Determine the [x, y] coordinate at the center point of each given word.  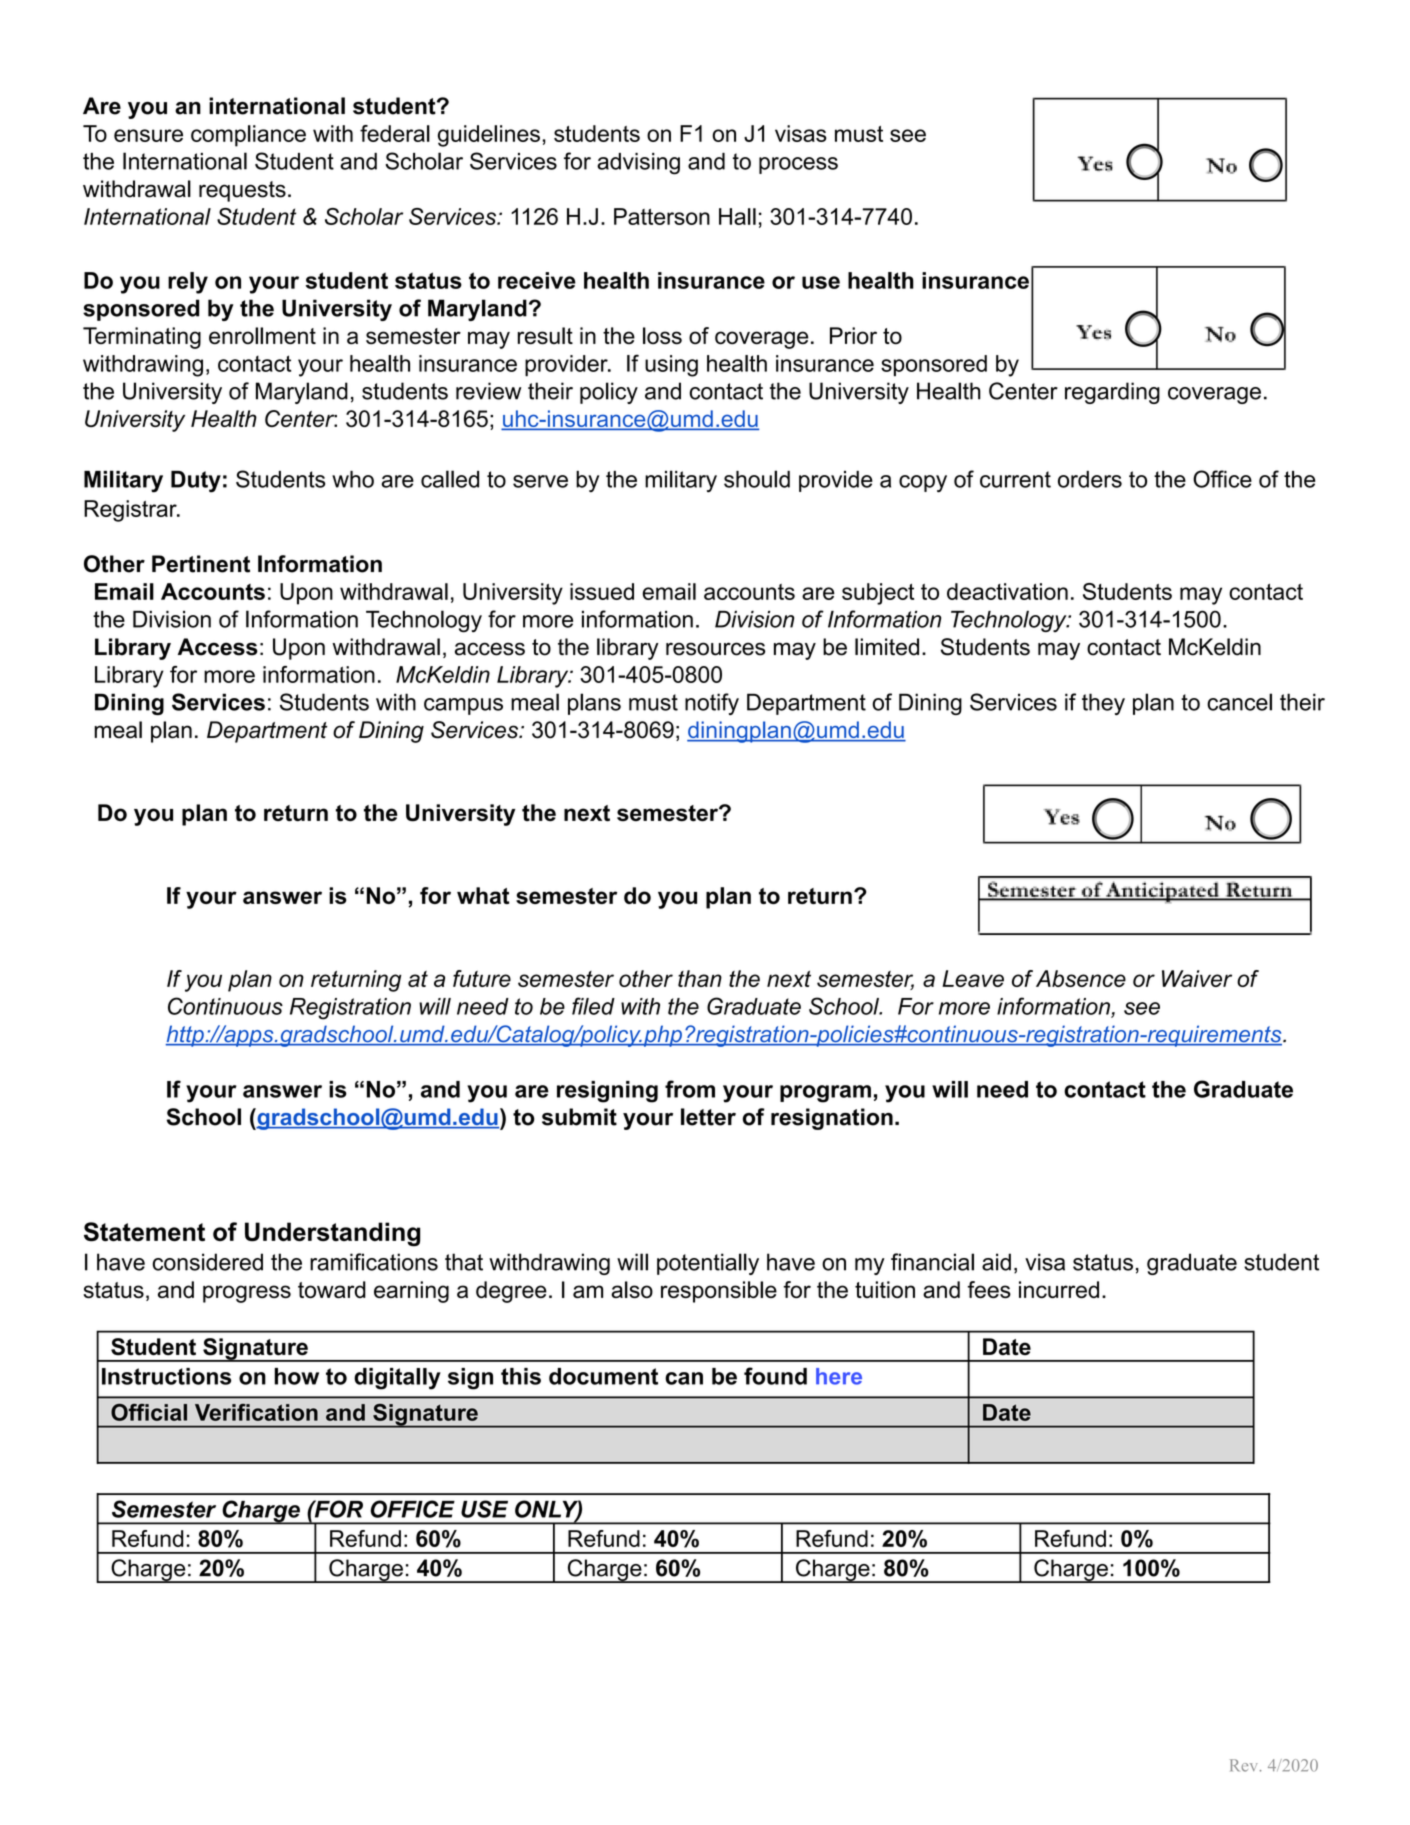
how [296, 1376]
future [482, 978]
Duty [196, 482]
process [798, 165]
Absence [1081, 978]
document [603, 1376]
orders [1090, 479]
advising [638, 164]
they [1103, 704]
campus [463, 706]
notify [712, 704]
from [690, 1089]
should [757, 479]
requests [242, 191]
